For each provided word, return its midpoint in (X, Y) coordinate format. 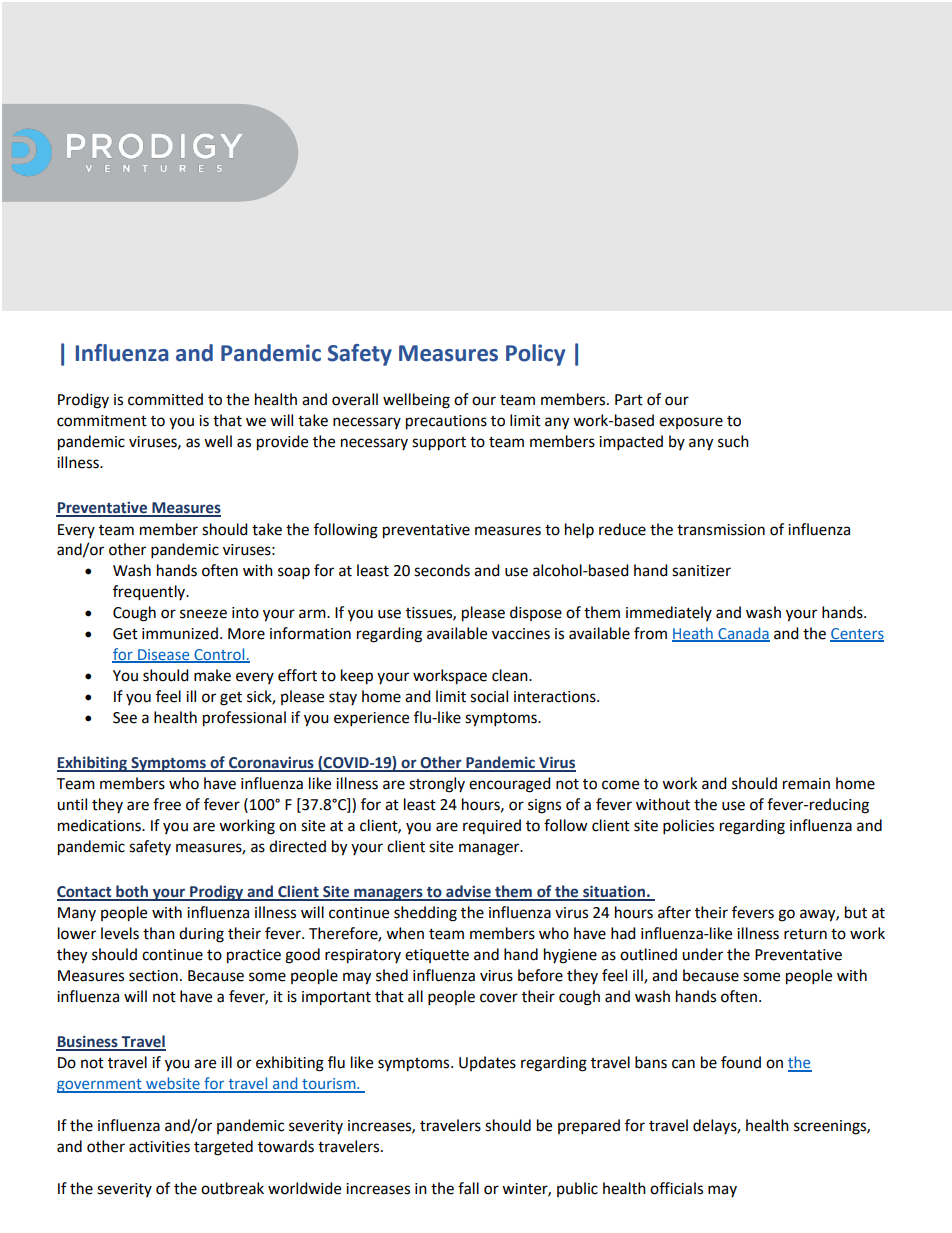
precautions (446, 422)
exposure (691, 423)
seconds (442, 570)
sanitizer (701, 571)
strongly (437, 785)
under (702, 954)
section (153, 976)
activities (159, 1147)
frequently (150, 593)
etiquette (437, 956)
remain (806, 784)
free (167, 804)
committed (165, 399)
